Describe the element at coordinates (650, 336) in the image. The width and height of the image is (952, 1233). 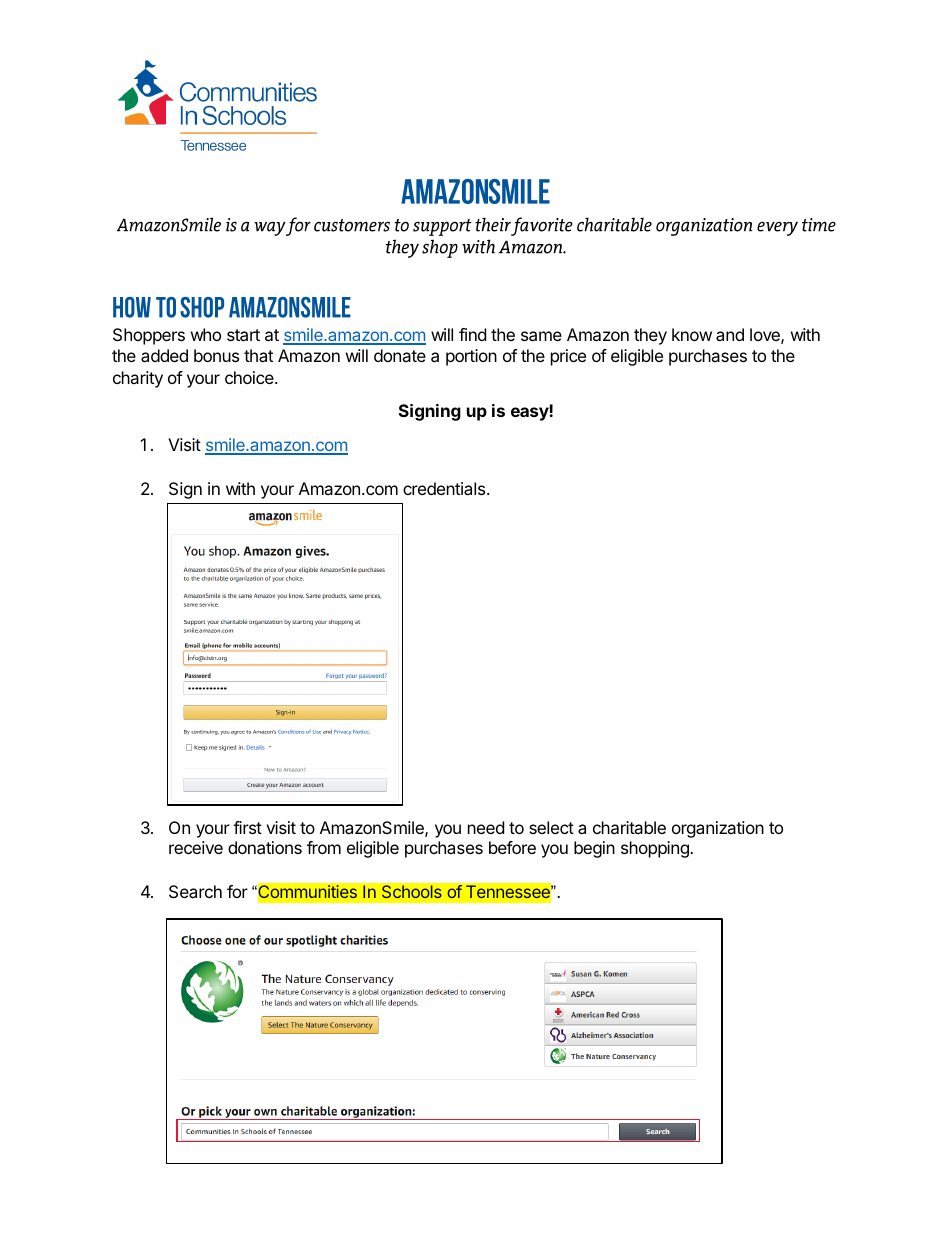
I see `they` at that location.
